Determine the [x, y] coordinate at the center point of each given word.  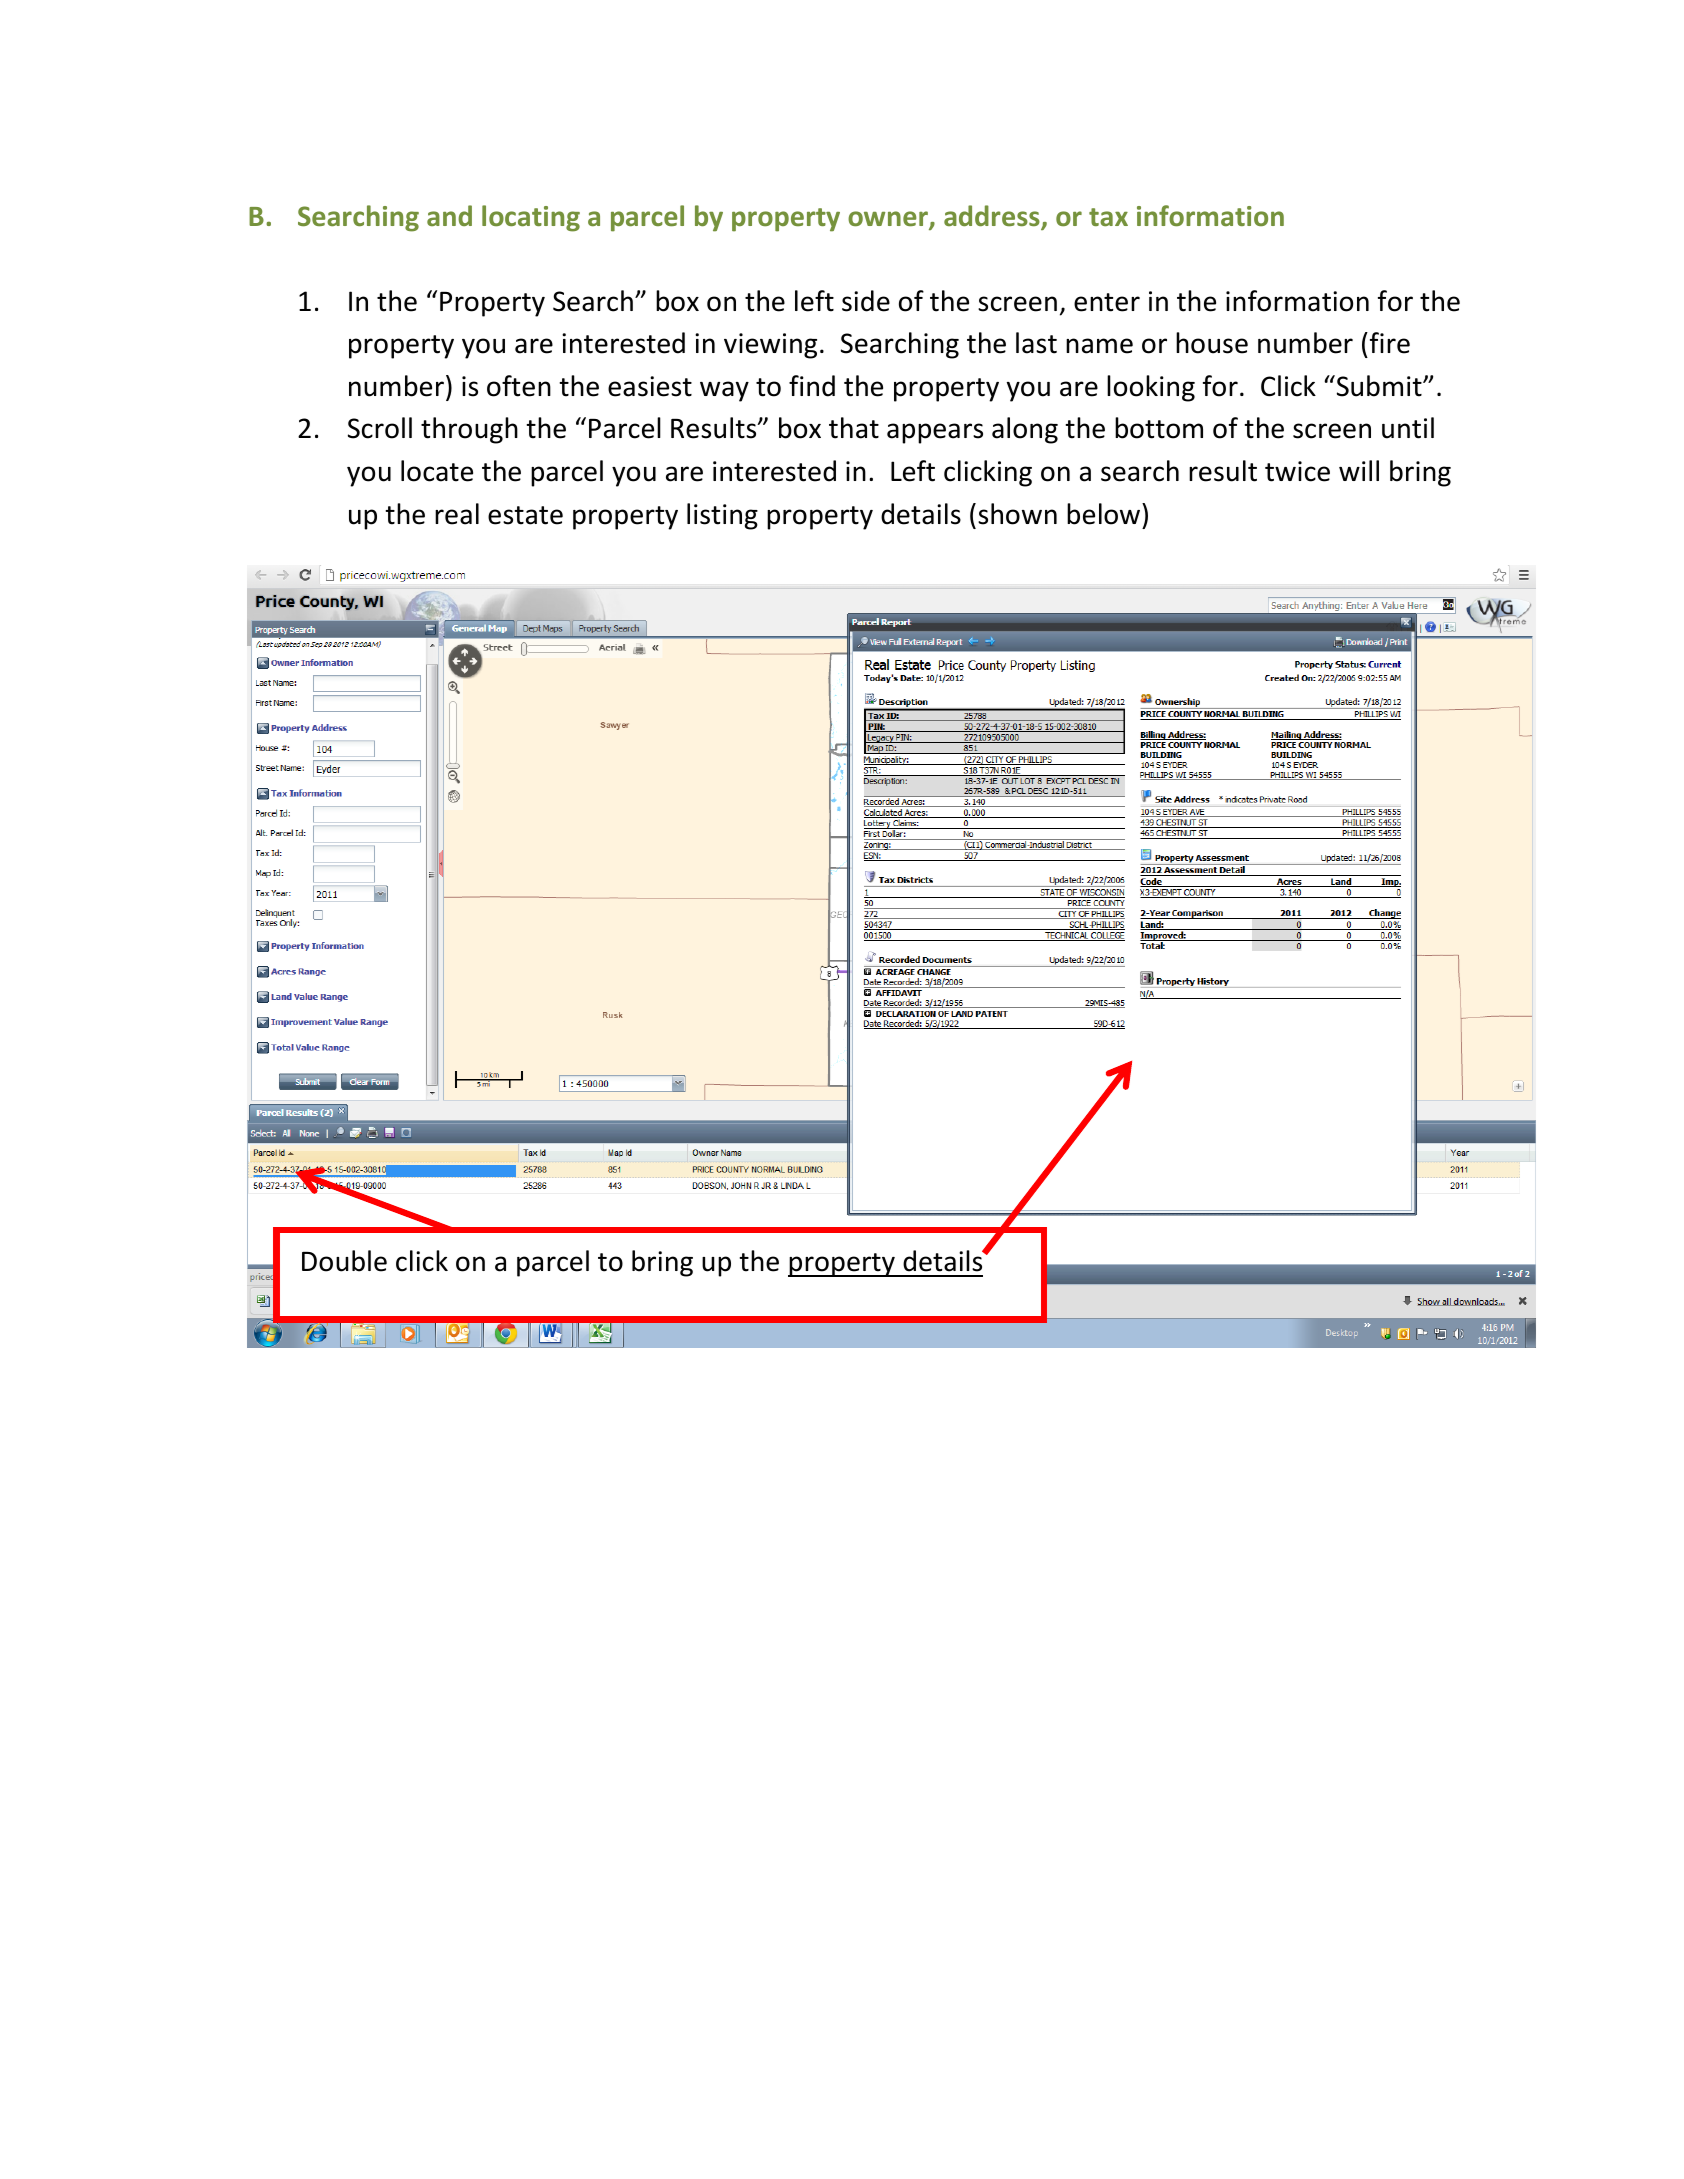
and [449, 215]
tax [1108, 217]
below [1105, 514]
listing [722, 516]
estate [525, 515]
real [457, 514]
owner [889, 220]
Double [344, 1261]
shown [1017, 514]
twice [1297, 471]
